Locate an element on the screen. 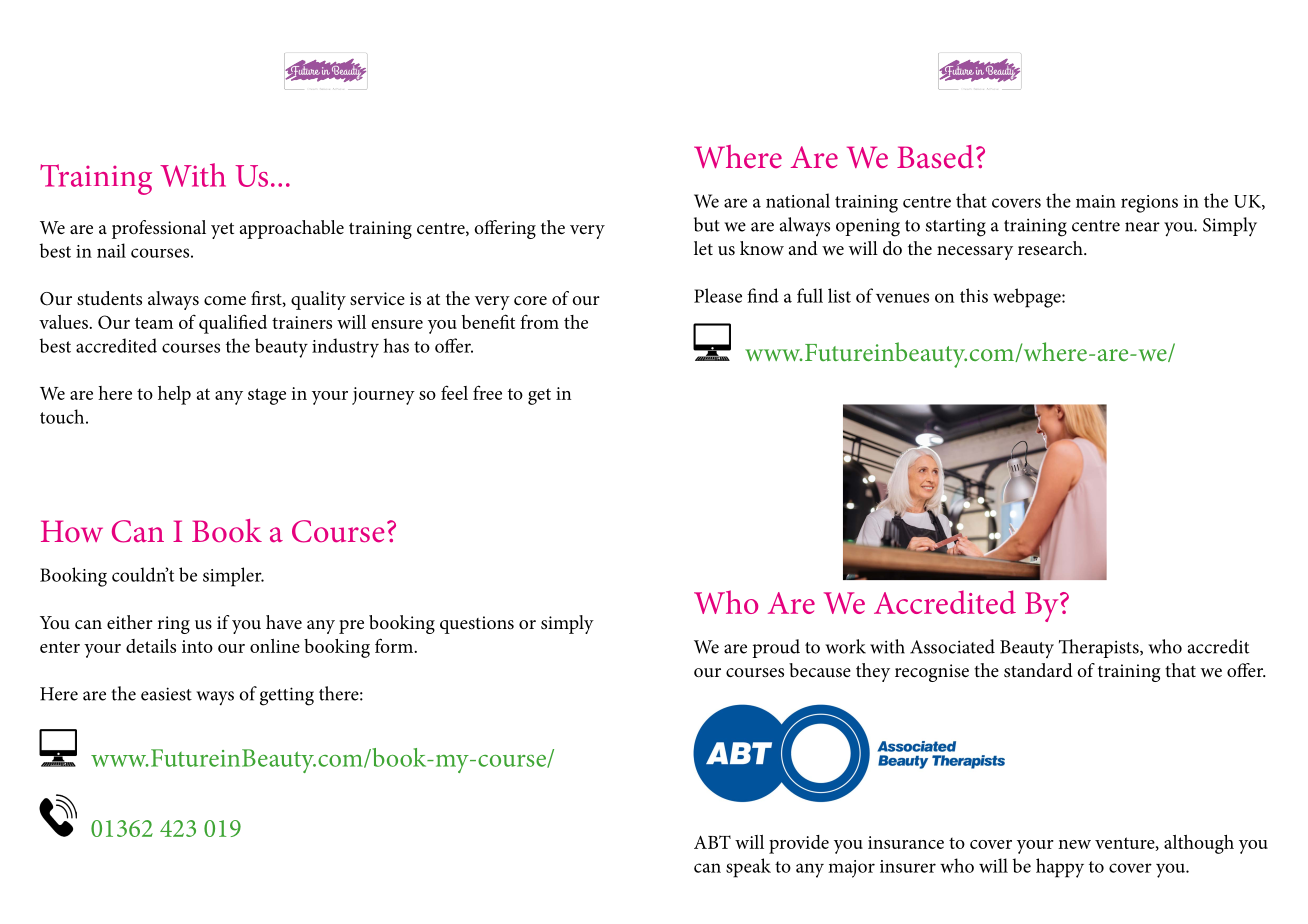 This screenshot has height=924, width=1308. professional is located at coordinates (159, 229).
